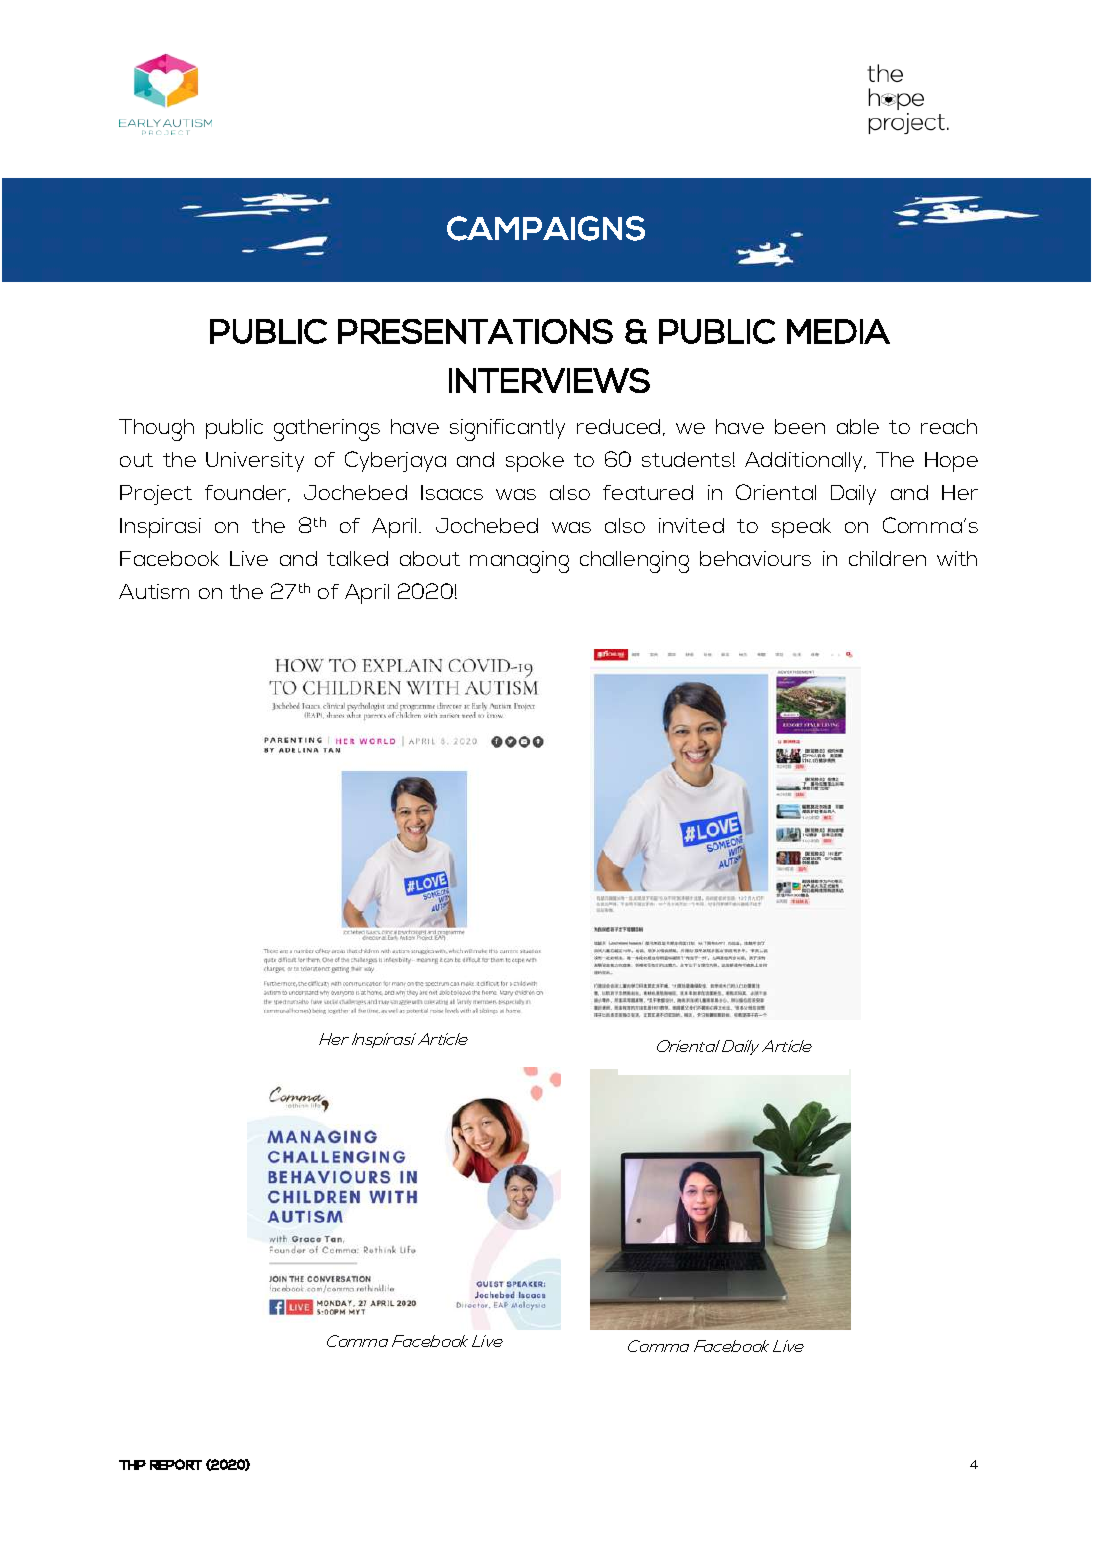 The height and width of the image is (1547, 1093). What do you see at coordinates (327, 430) in the image?
I see `gatherings` at bounding box center [327, 430].
